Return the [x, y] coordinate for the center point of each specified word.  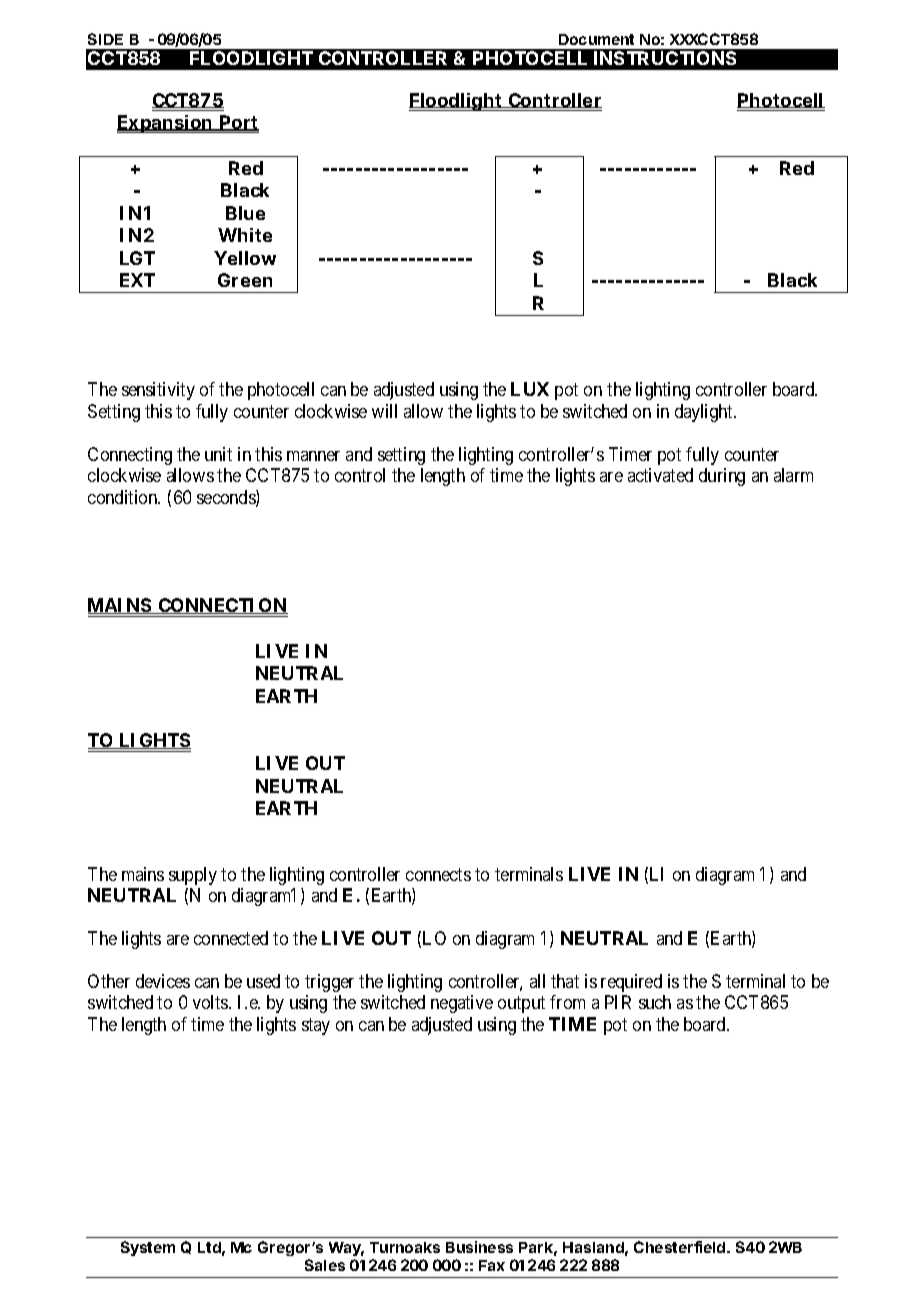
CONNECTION [222, 606]
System [148, 1248]
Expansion [165, 124]
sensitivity [158, 391]
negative [462, 1004]
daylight [705, 413]
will [384, 411]
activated [660, 475]
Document [596, 39]
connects [438, 874]
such [655, 1002]
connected [231, 938]
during [722, 477]
